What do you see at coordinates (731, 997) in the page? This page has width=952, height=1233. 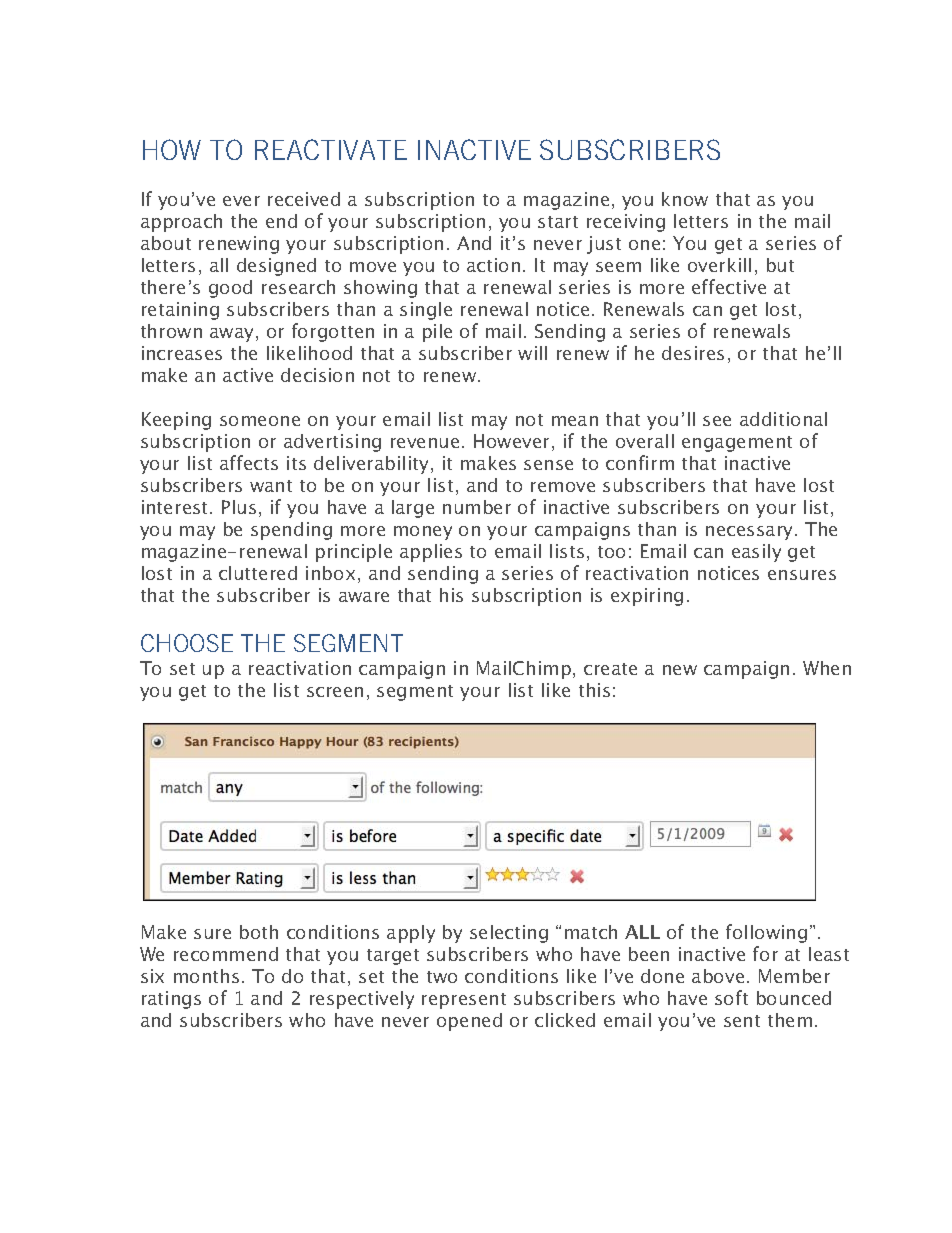 I see `soft` at bounding box center [731, 997].
